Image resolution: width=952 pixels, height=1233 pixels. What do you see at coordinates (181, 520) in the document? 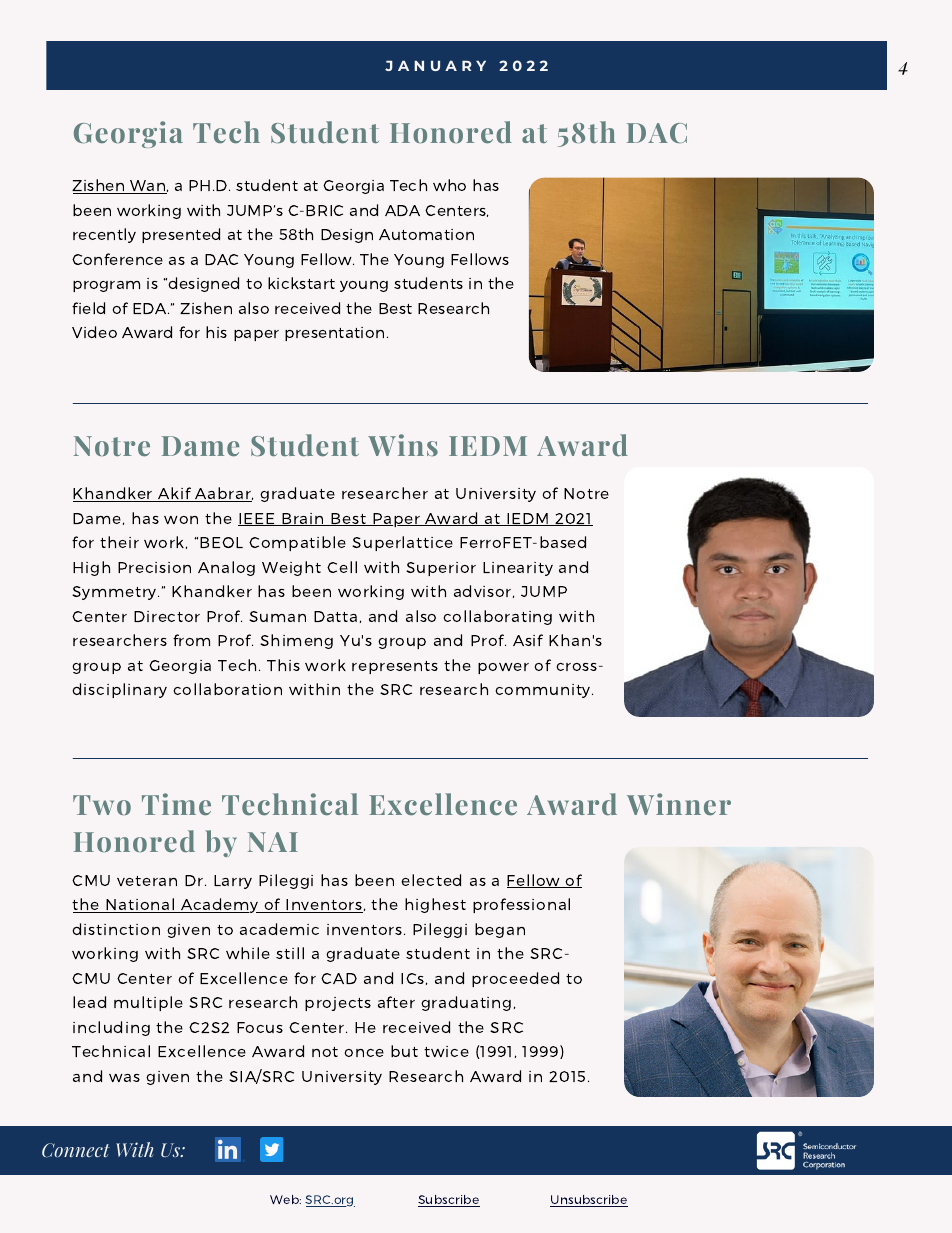
I see `won` at bounding box center [181, 520].
